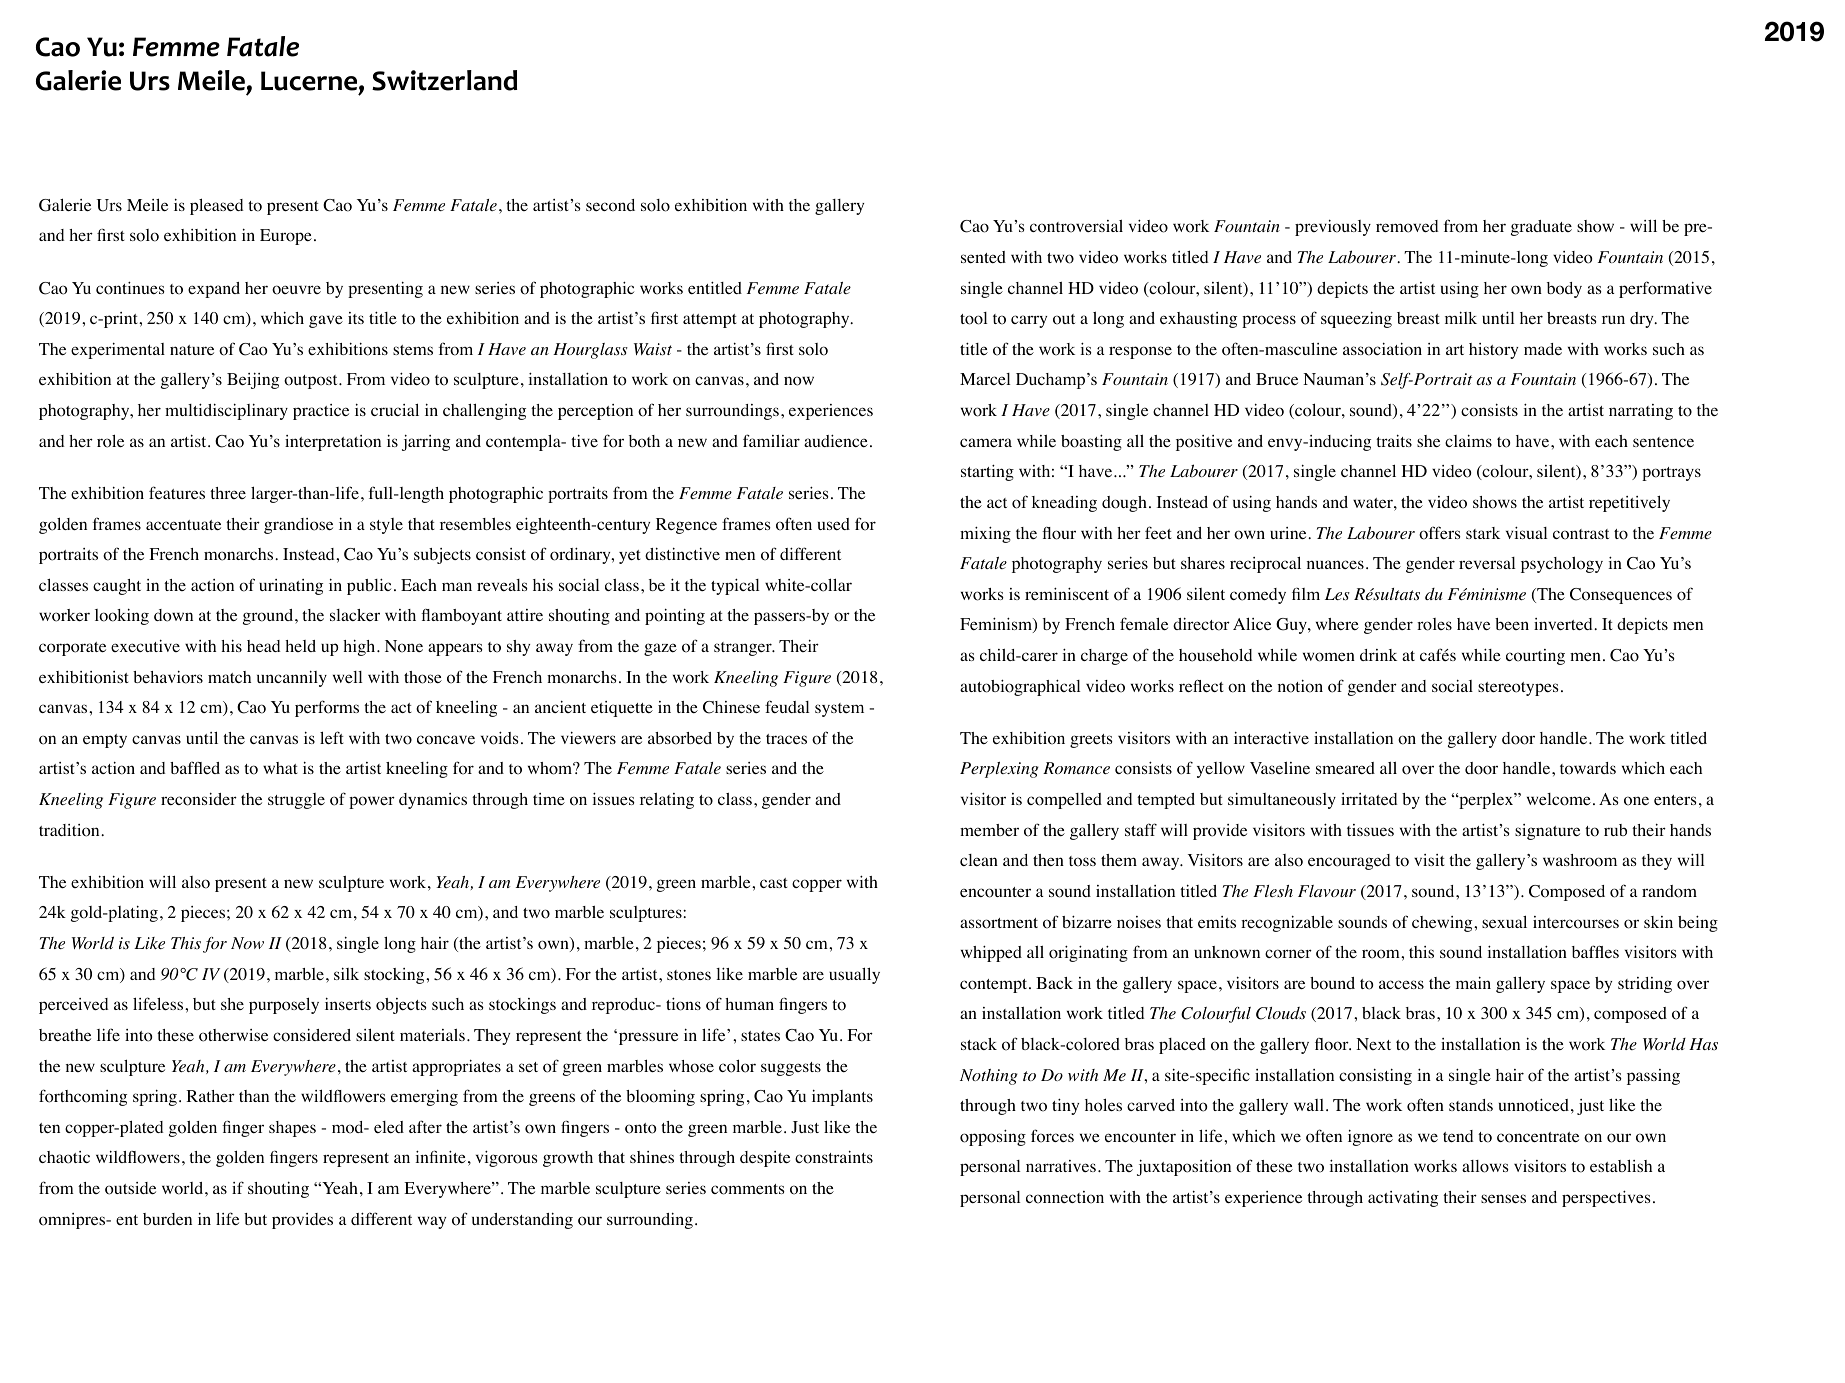 Image resolution: width=1845 pixels, height=1383 pixels. Describe the element at coordinates (263, 646) in the screenshot. I see `head` at that location.
